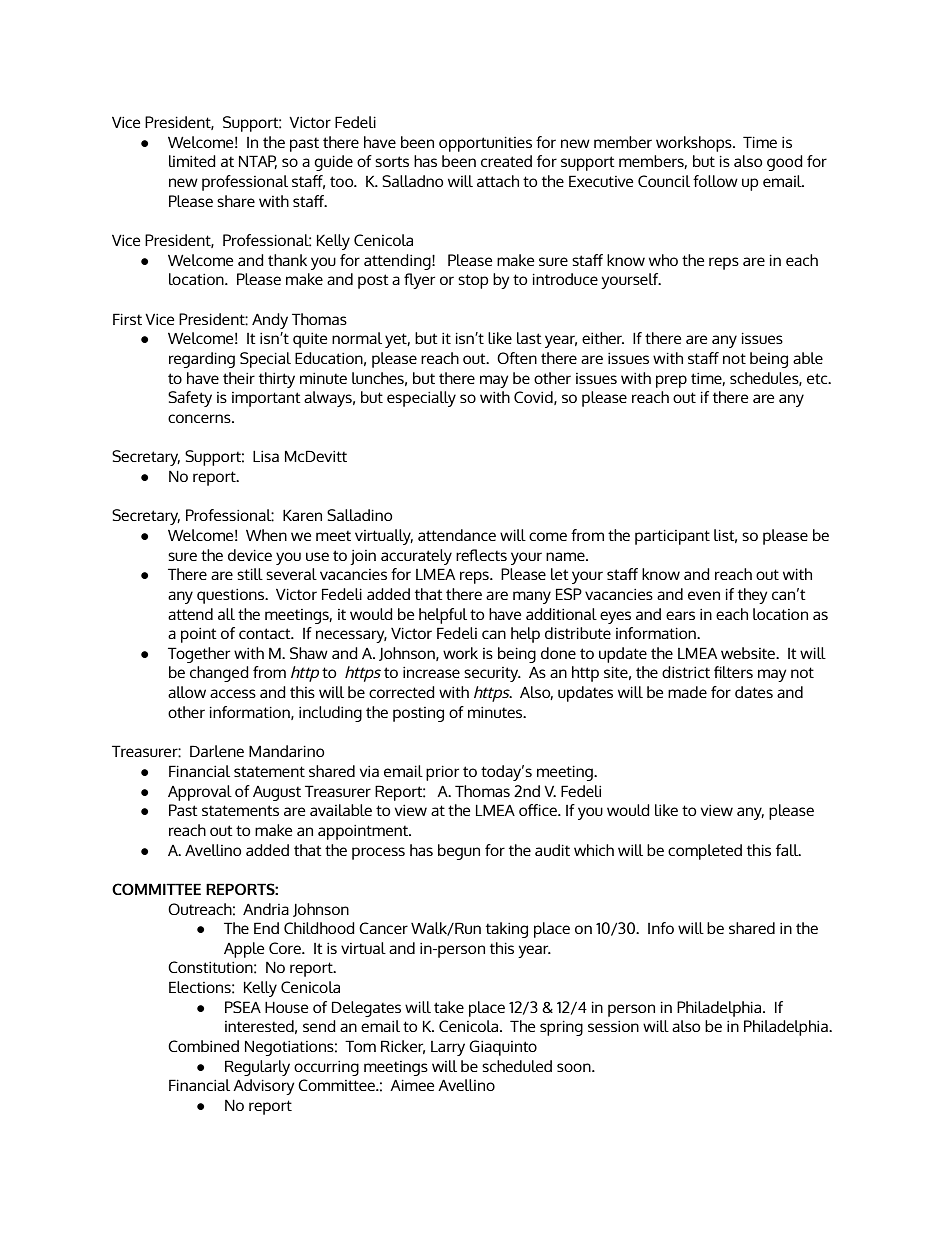  I want to click on they, so click(753, 596).
